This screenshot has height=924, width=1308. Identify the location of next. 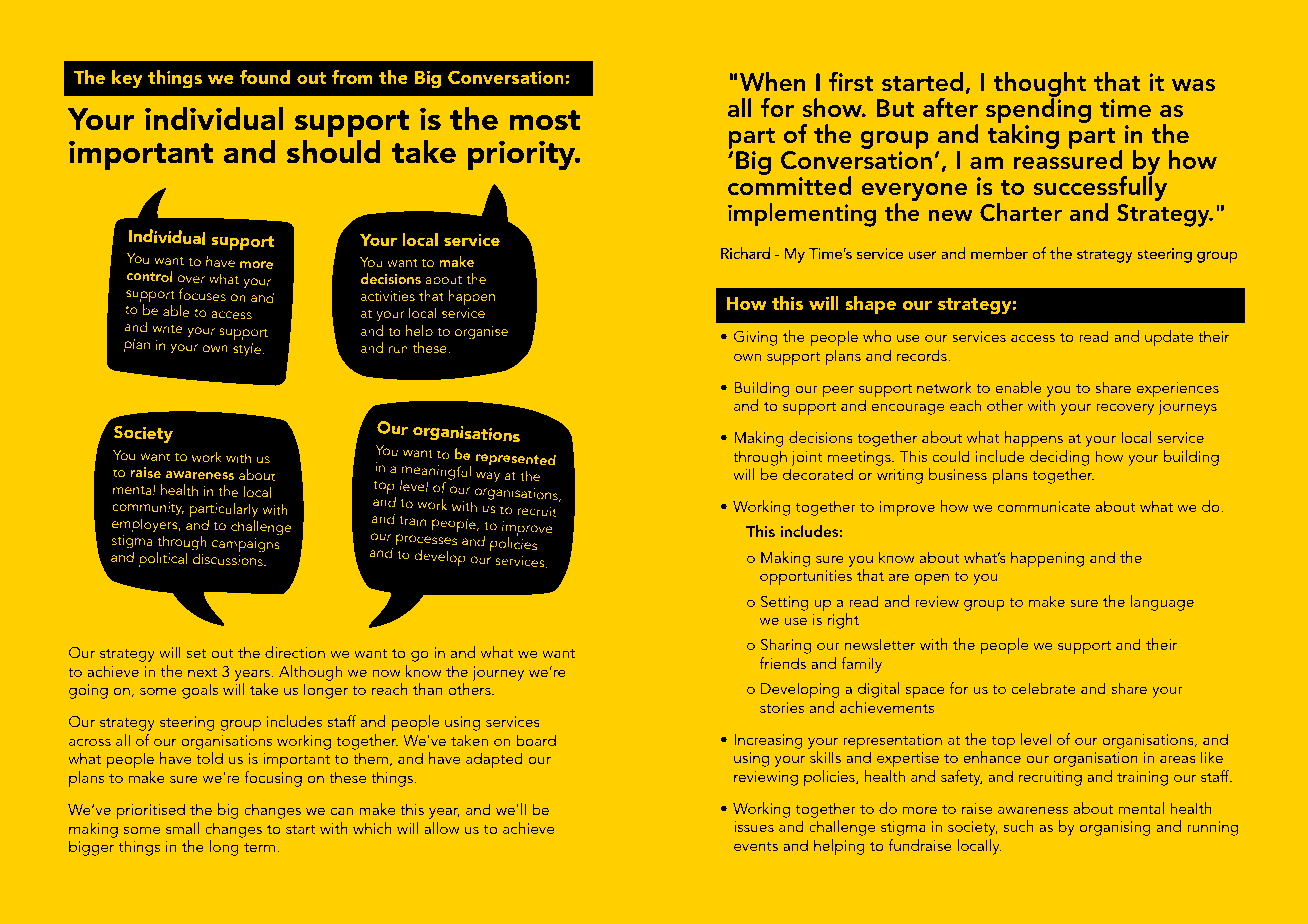
(202, 672).
